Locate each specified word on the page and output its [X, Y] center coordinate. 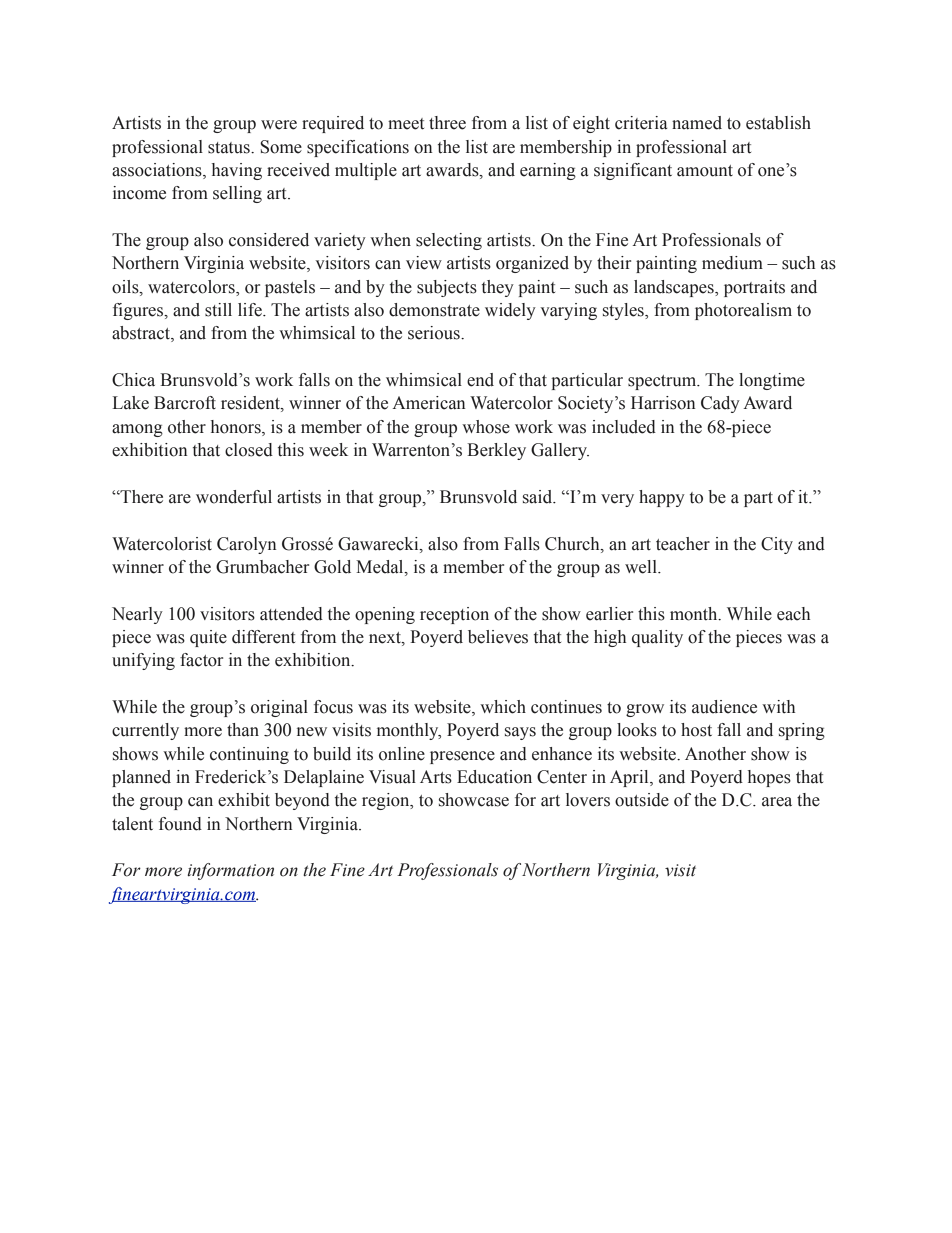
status [230, 148]
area [777, 802]
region [387, 801]
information [230, 871]
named [697, 123]
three [447, 123]
